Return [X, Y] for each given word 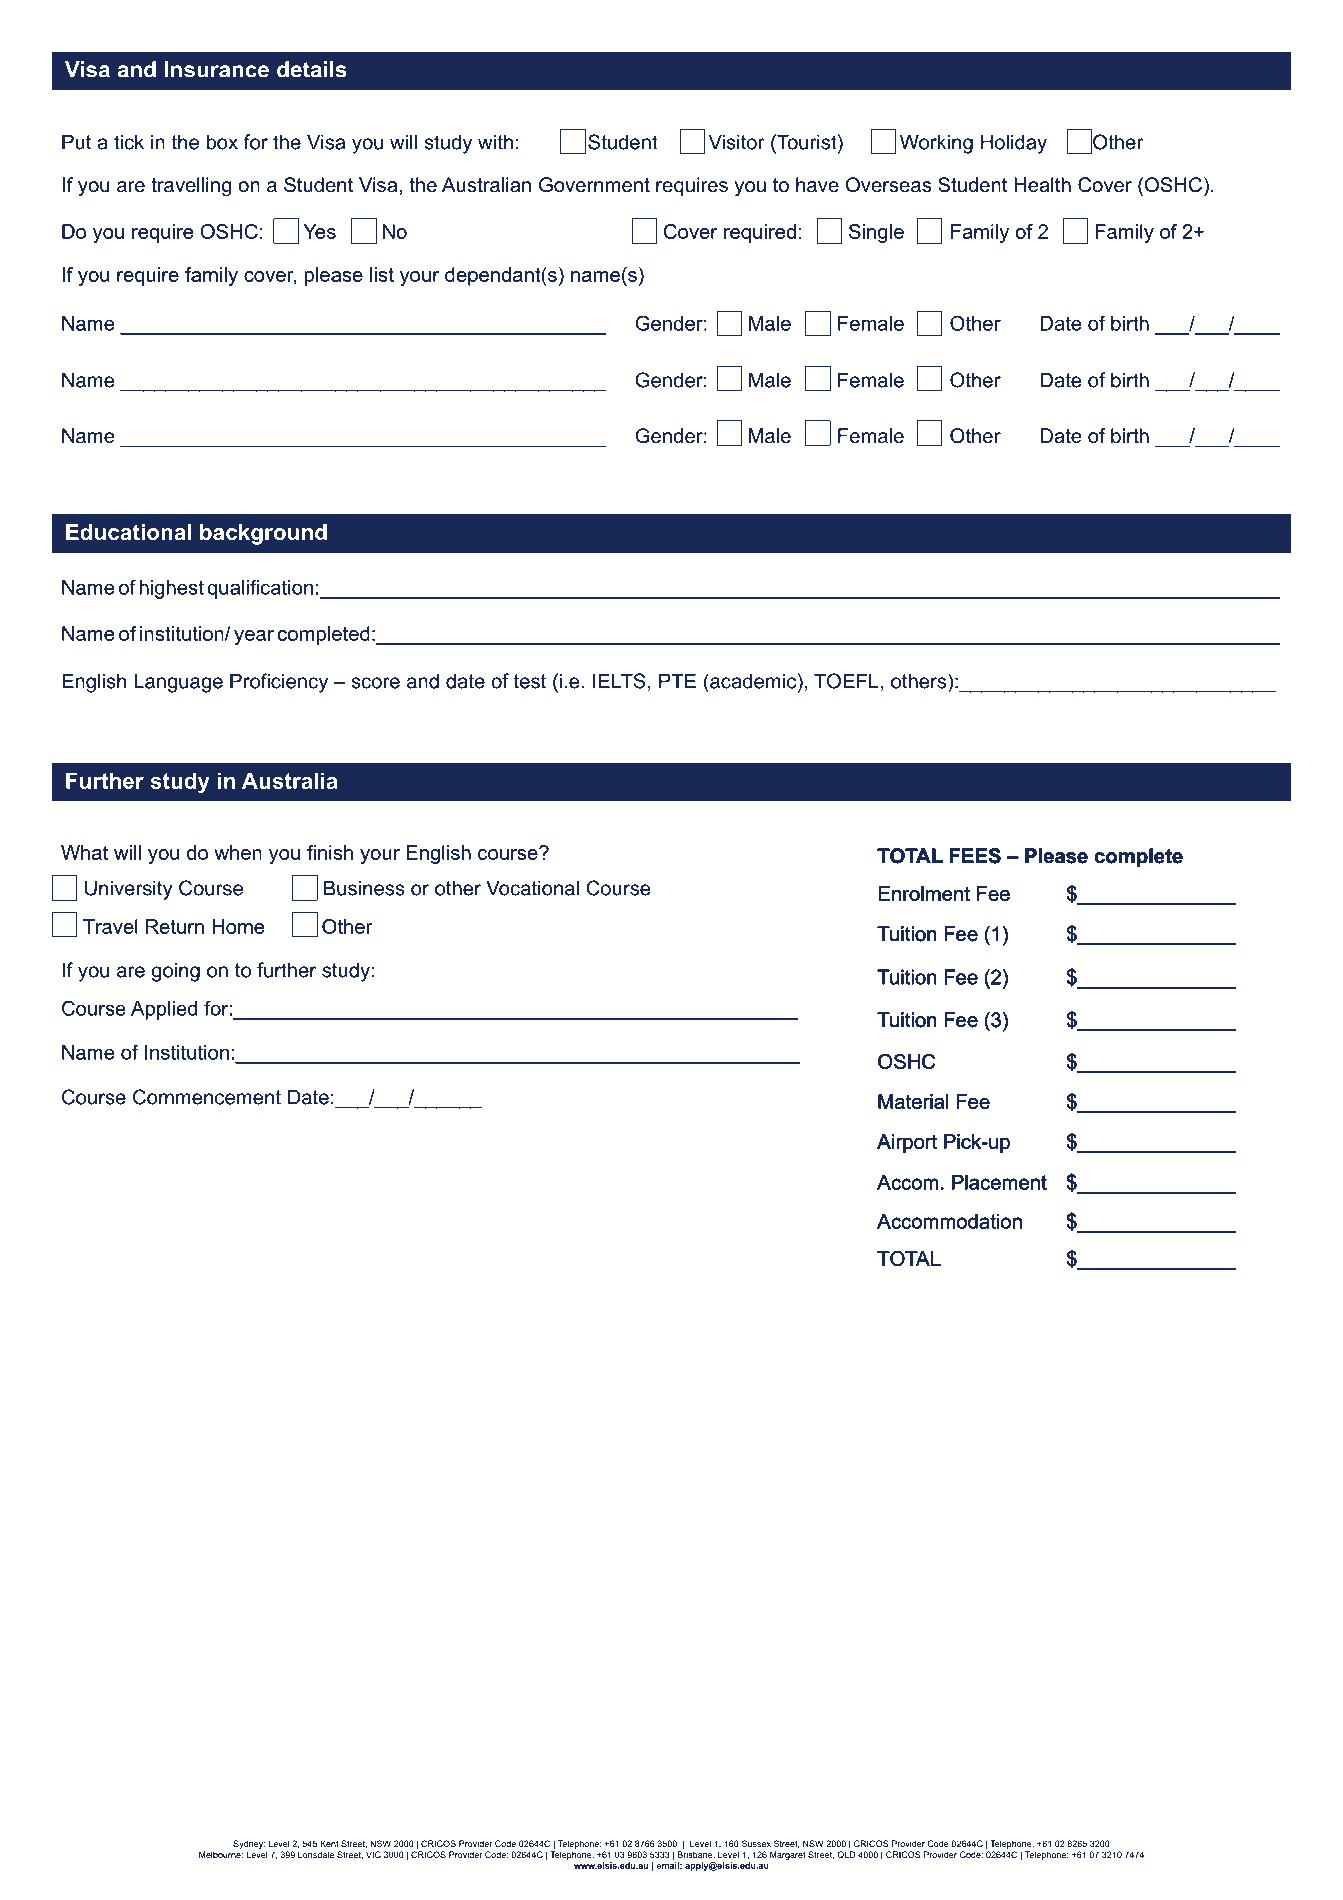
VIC [373, 1854]
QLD [846, 1855]
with [495, 142]
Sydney [249, 1844]
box [222, 142]
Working [936, 144]
